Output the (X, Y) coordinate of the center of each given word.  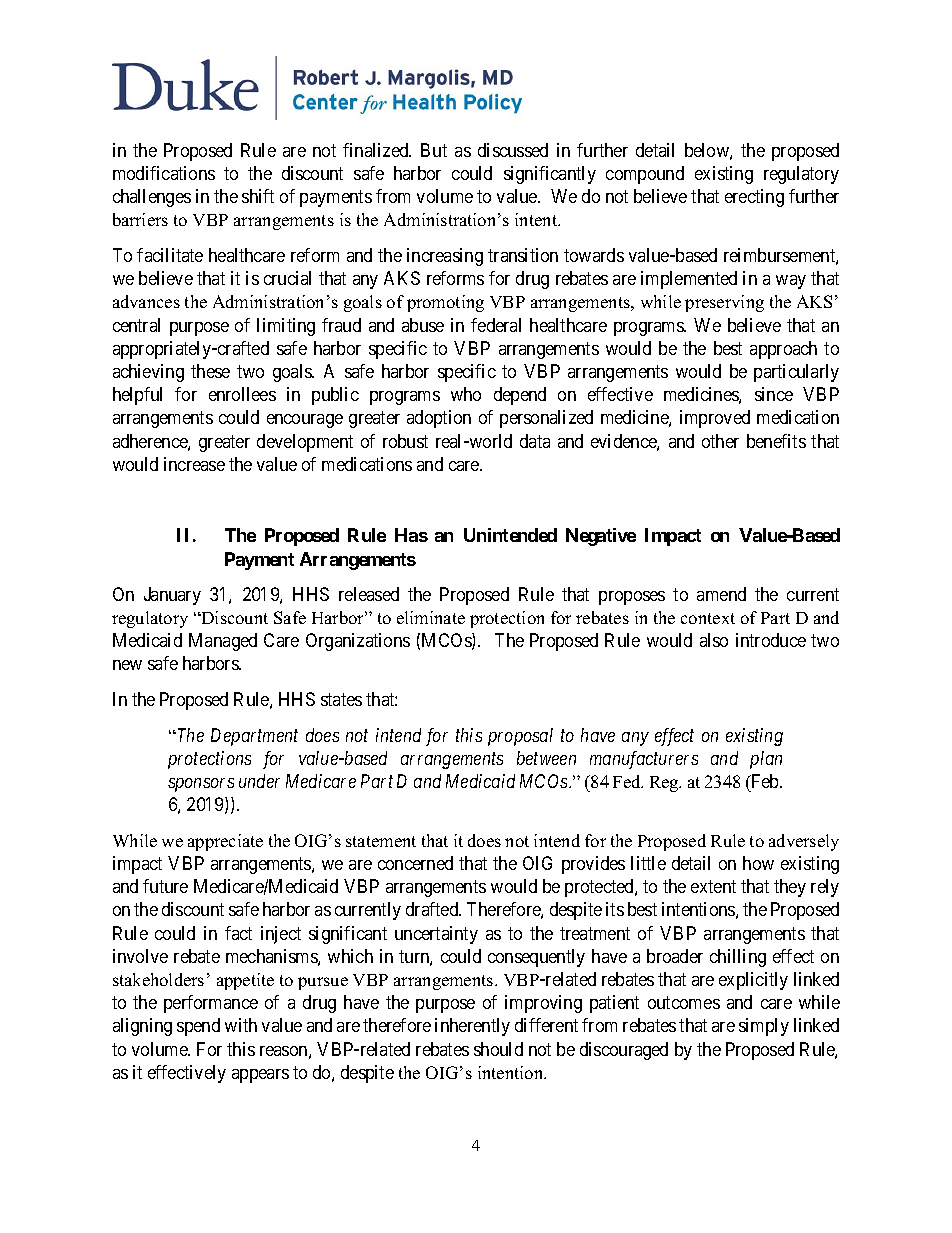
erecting (754, 198)
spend (198, 1027)
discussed (513, 150)
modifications (164, 173)
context (708, 618)
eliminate (431, 617)
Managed (223, 642)
